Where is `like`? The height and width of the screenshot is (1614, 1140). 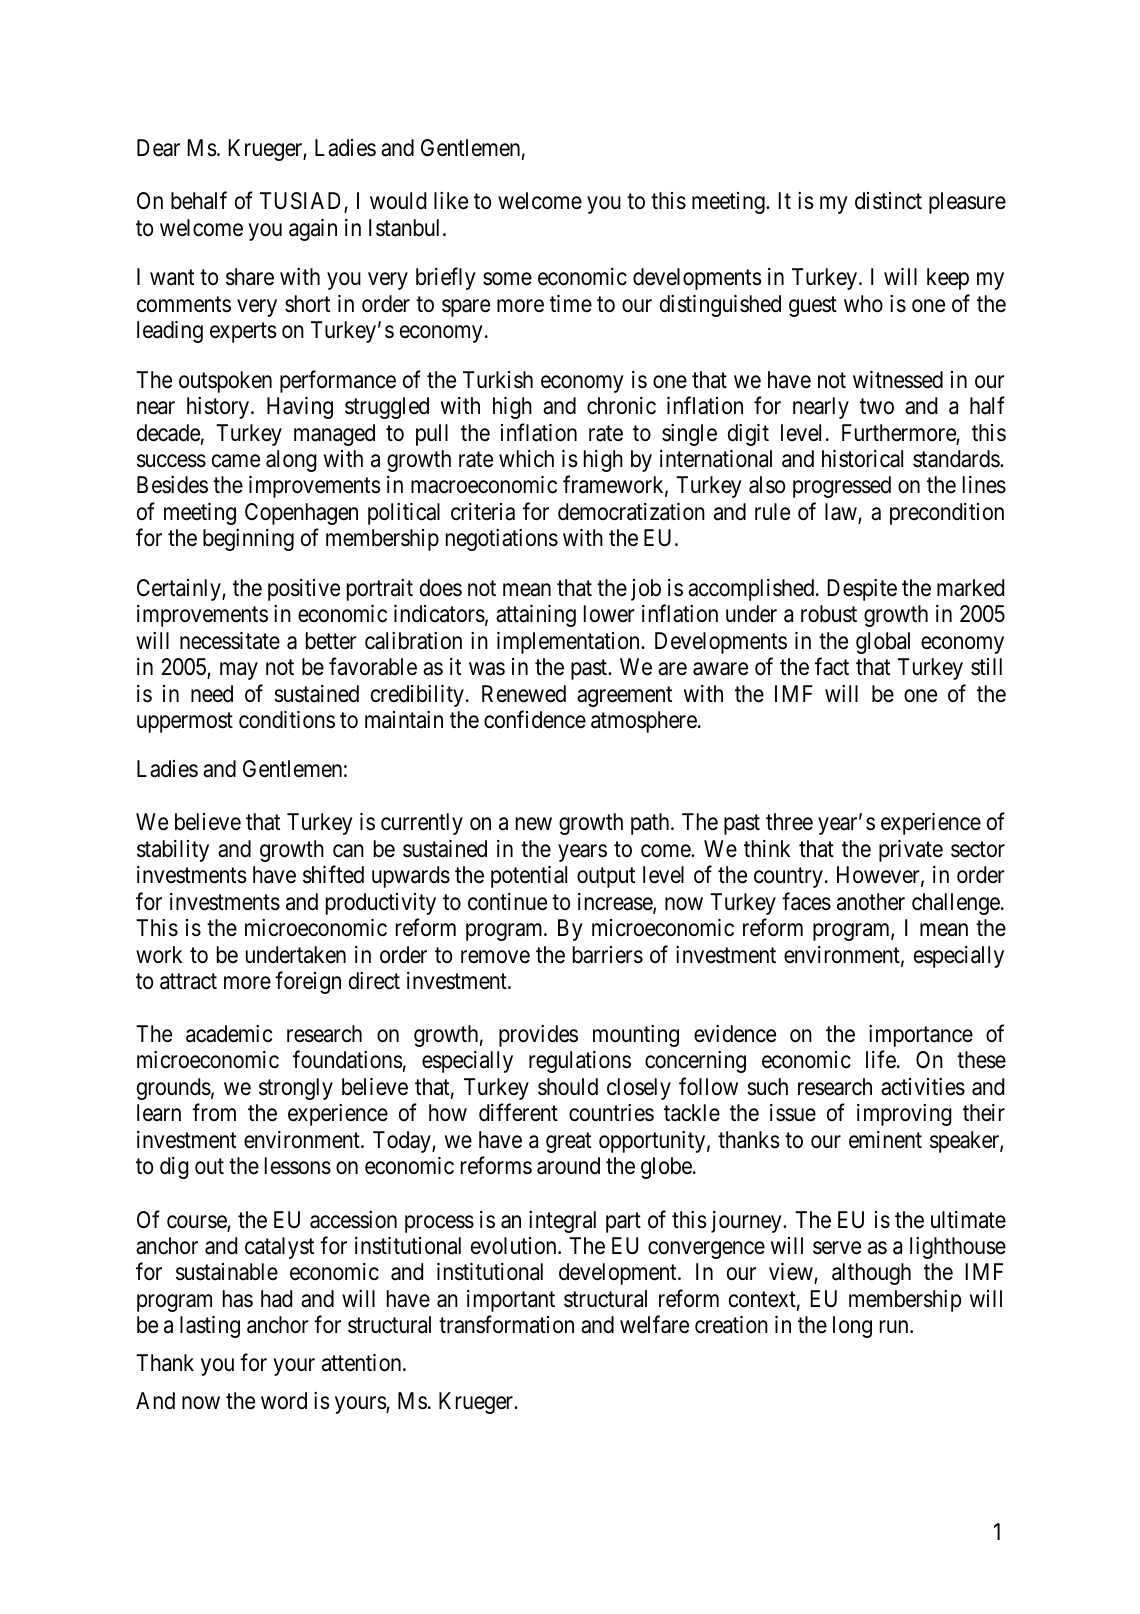
like is located at coordinates (451, 201).
